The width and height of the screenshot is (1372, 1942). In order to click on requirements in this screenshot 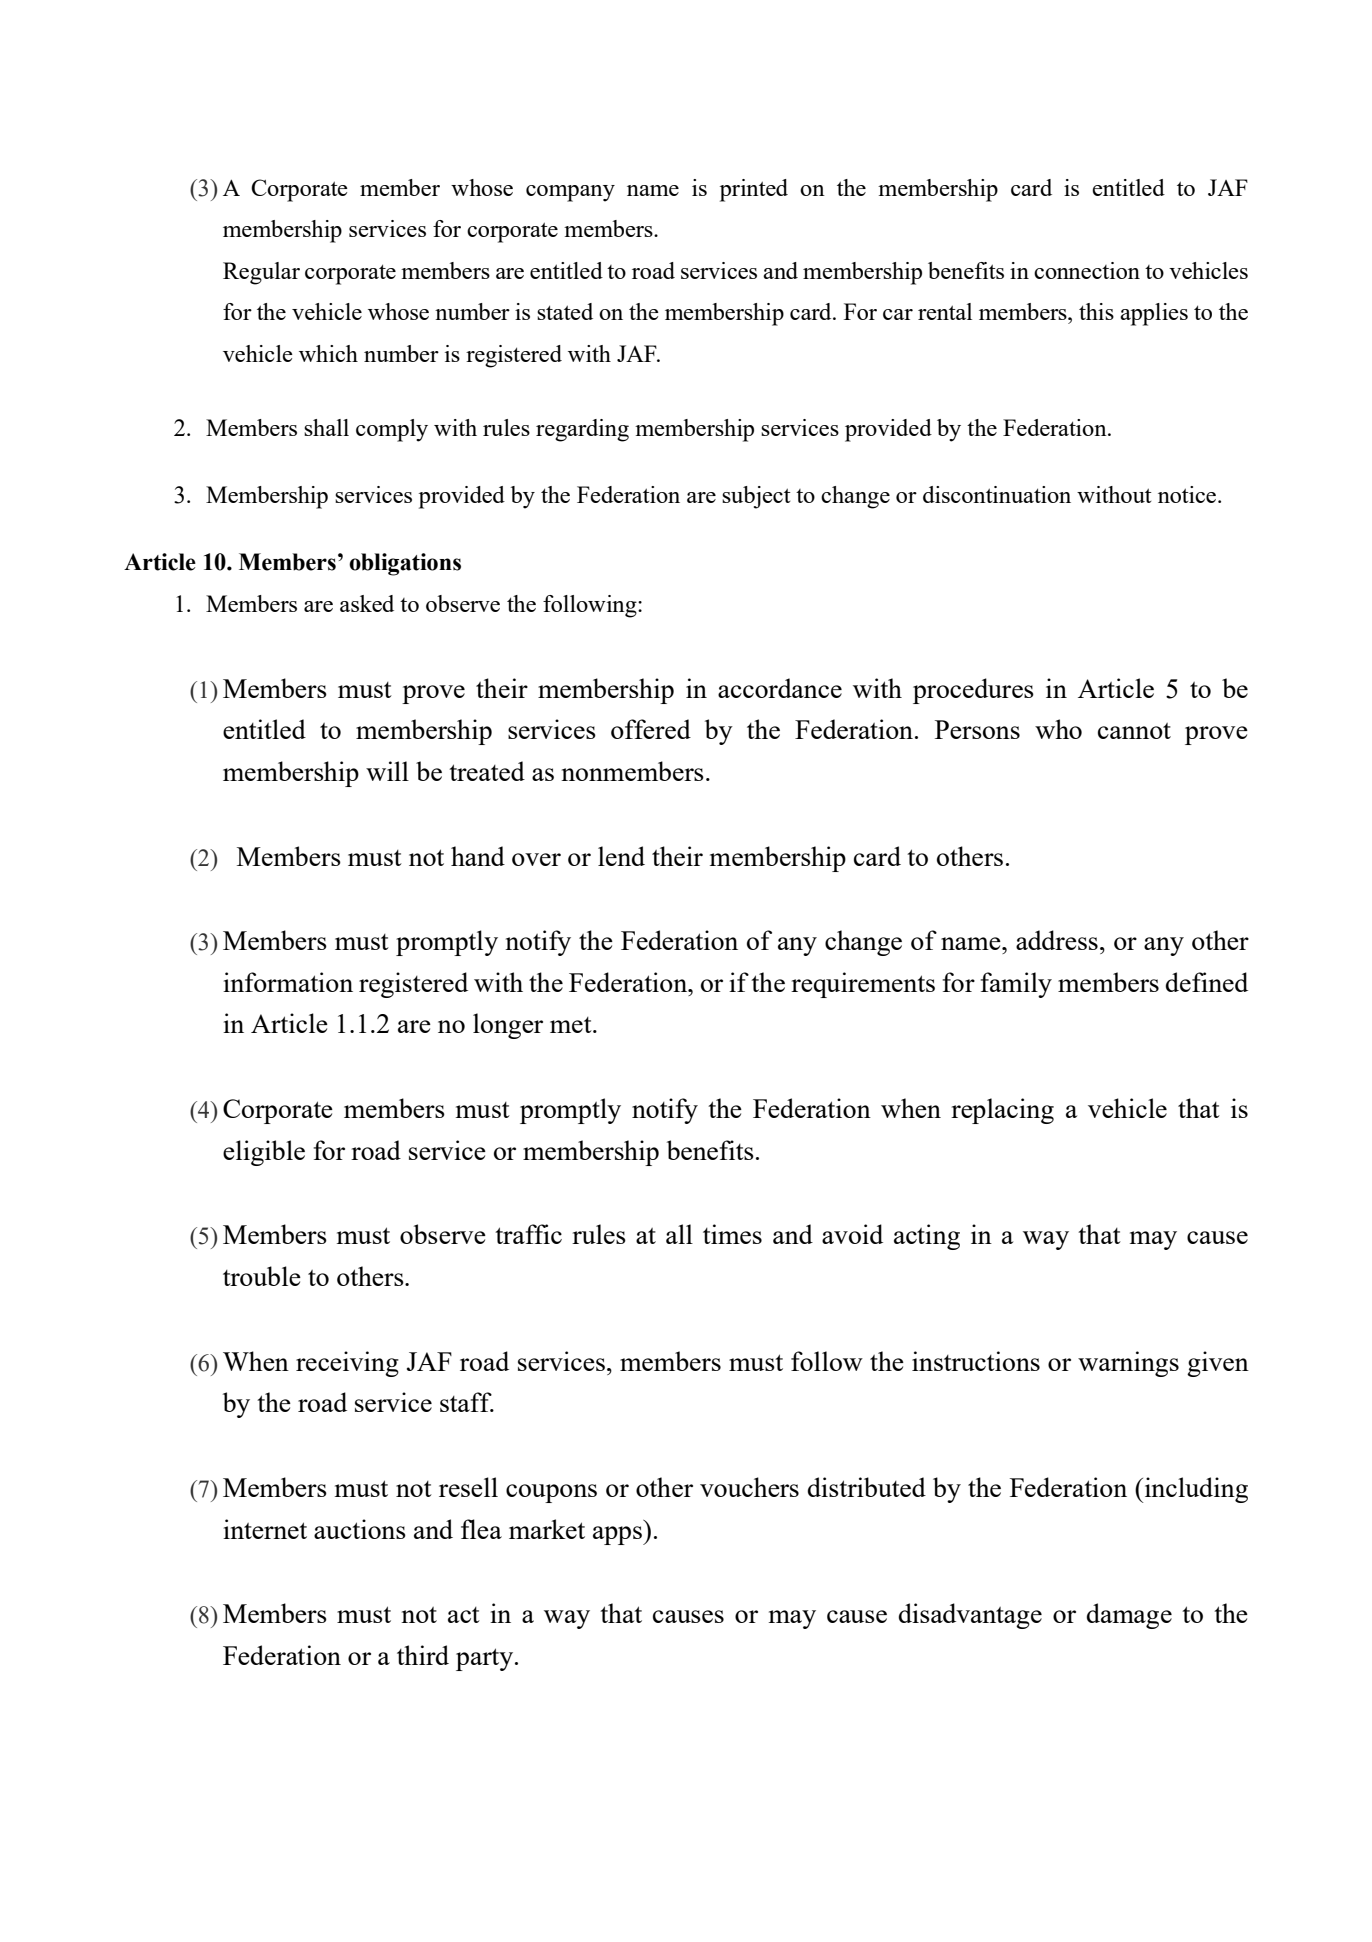, I will do `click(863, 985)`.
